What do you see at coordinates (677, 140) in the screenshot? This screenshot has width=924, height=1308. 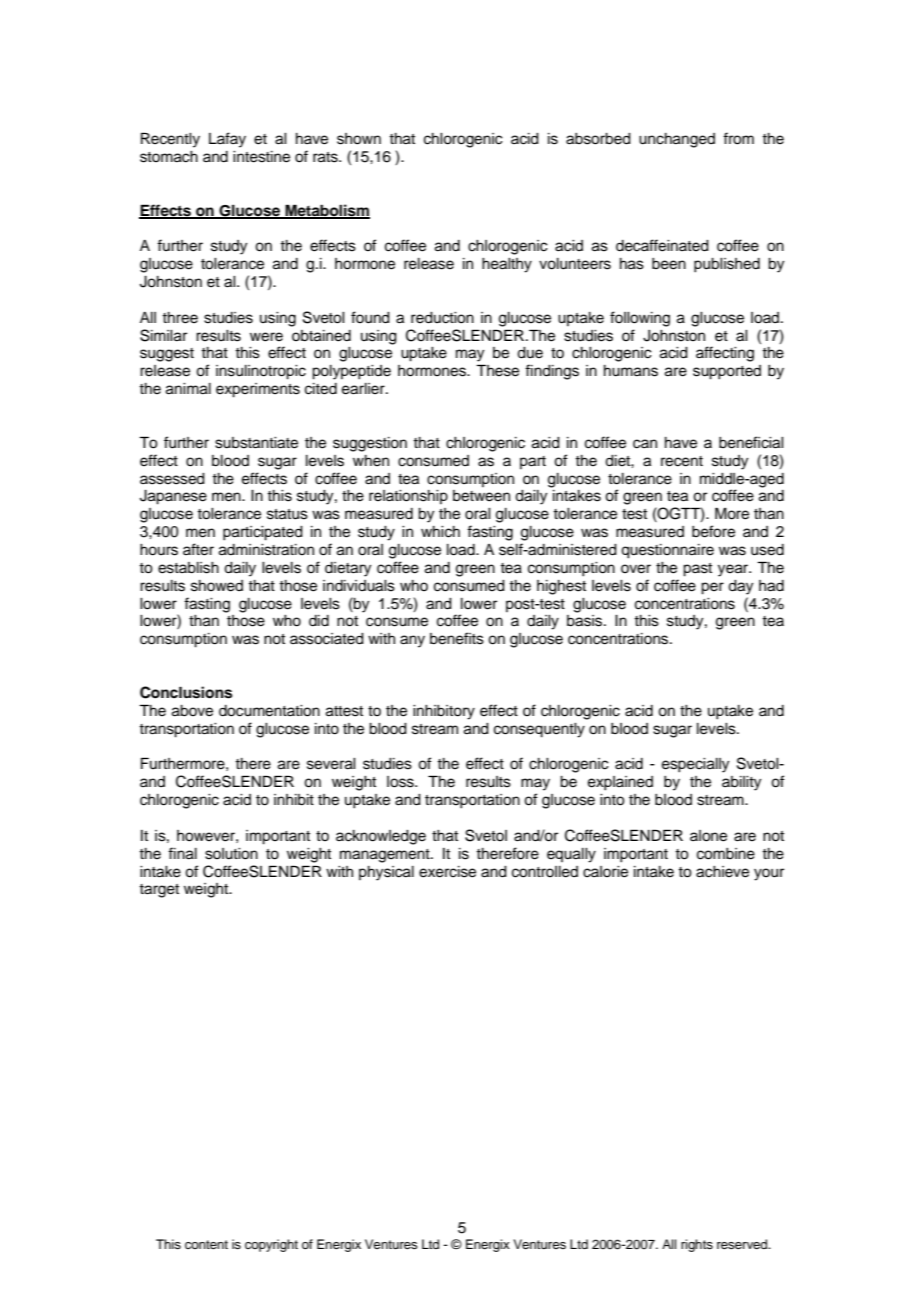 I see `unchanged` at bounding box center [677, 140].
